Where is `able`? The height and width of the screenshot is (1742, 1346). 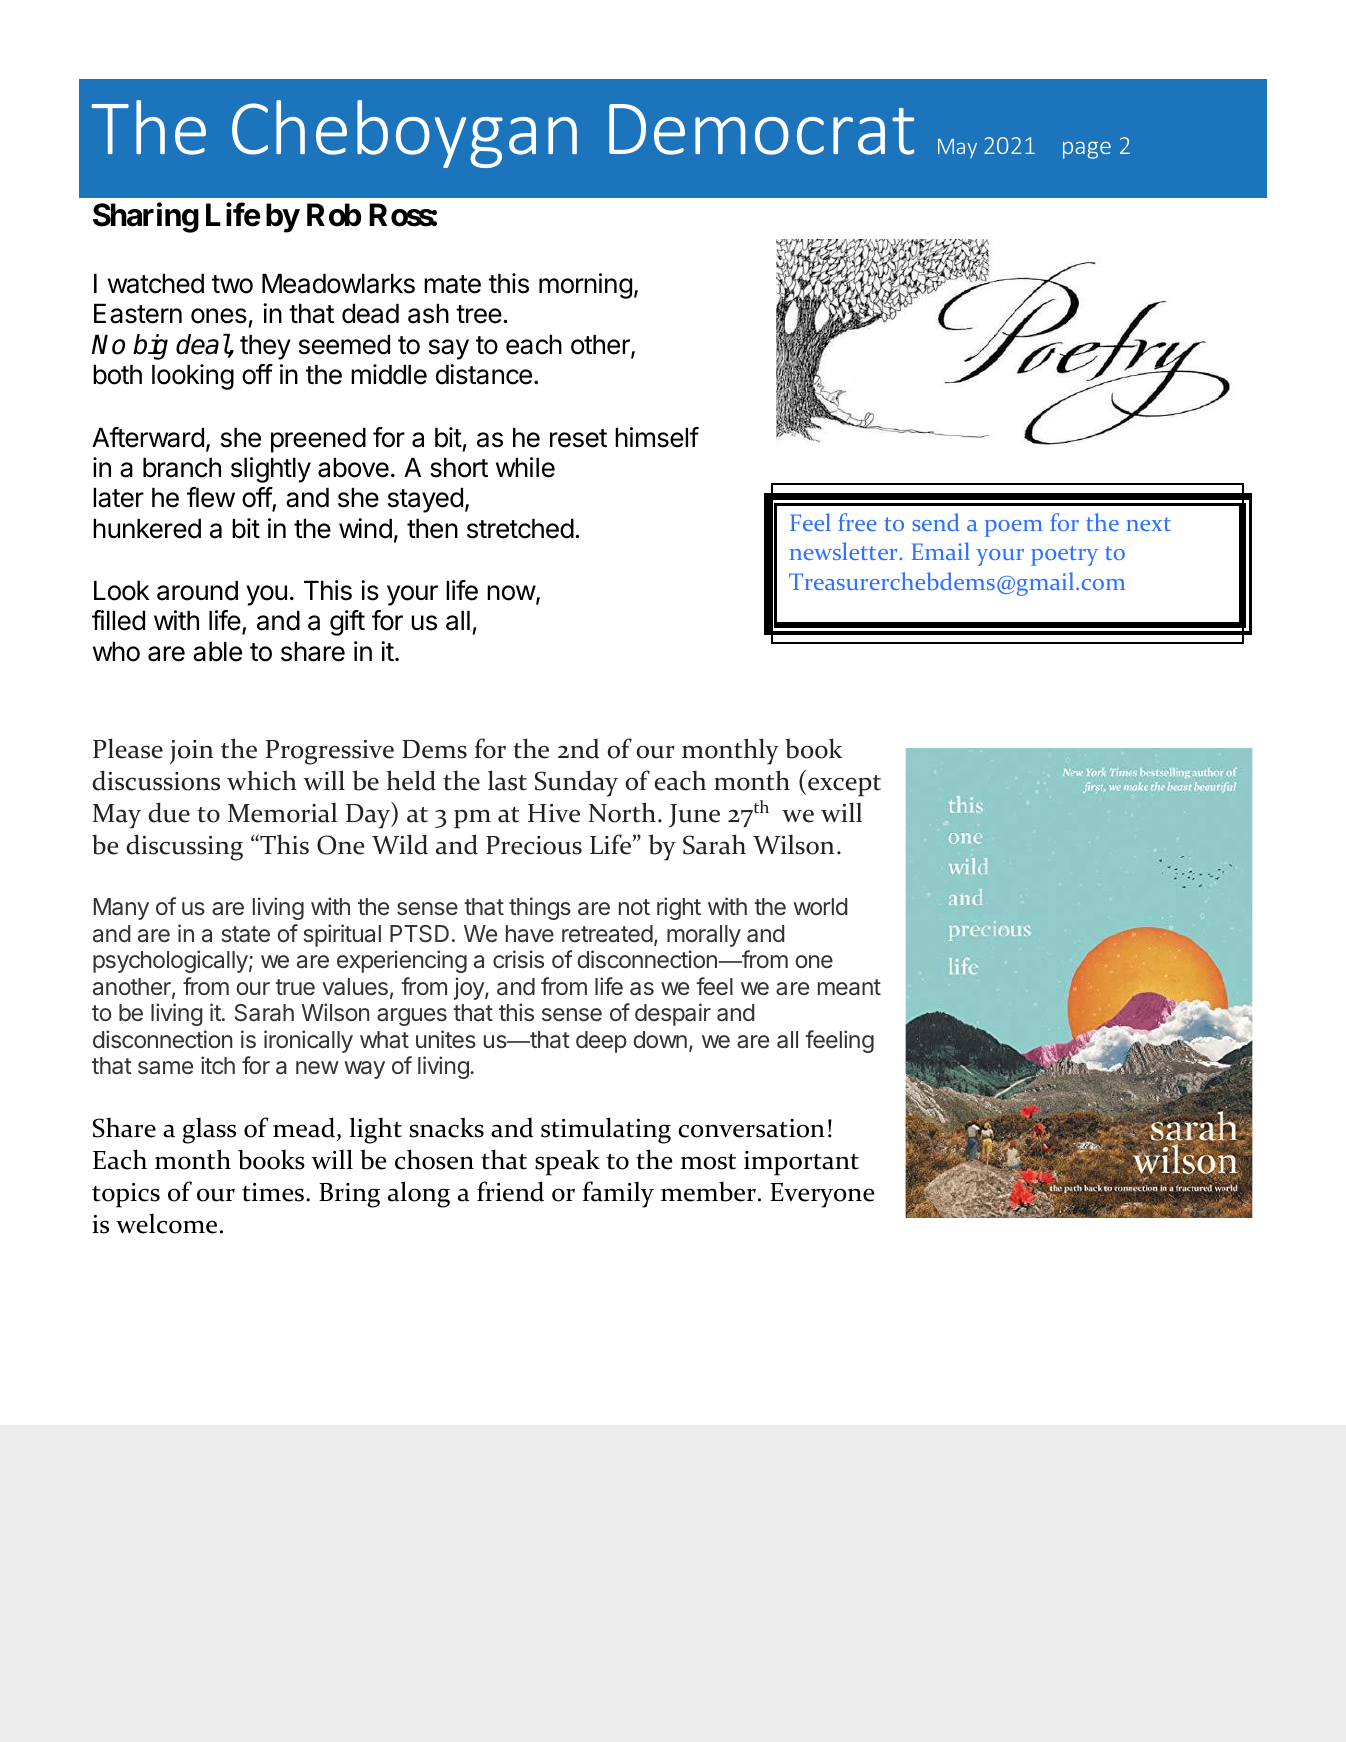
able is located at coordinates (217, 651).
